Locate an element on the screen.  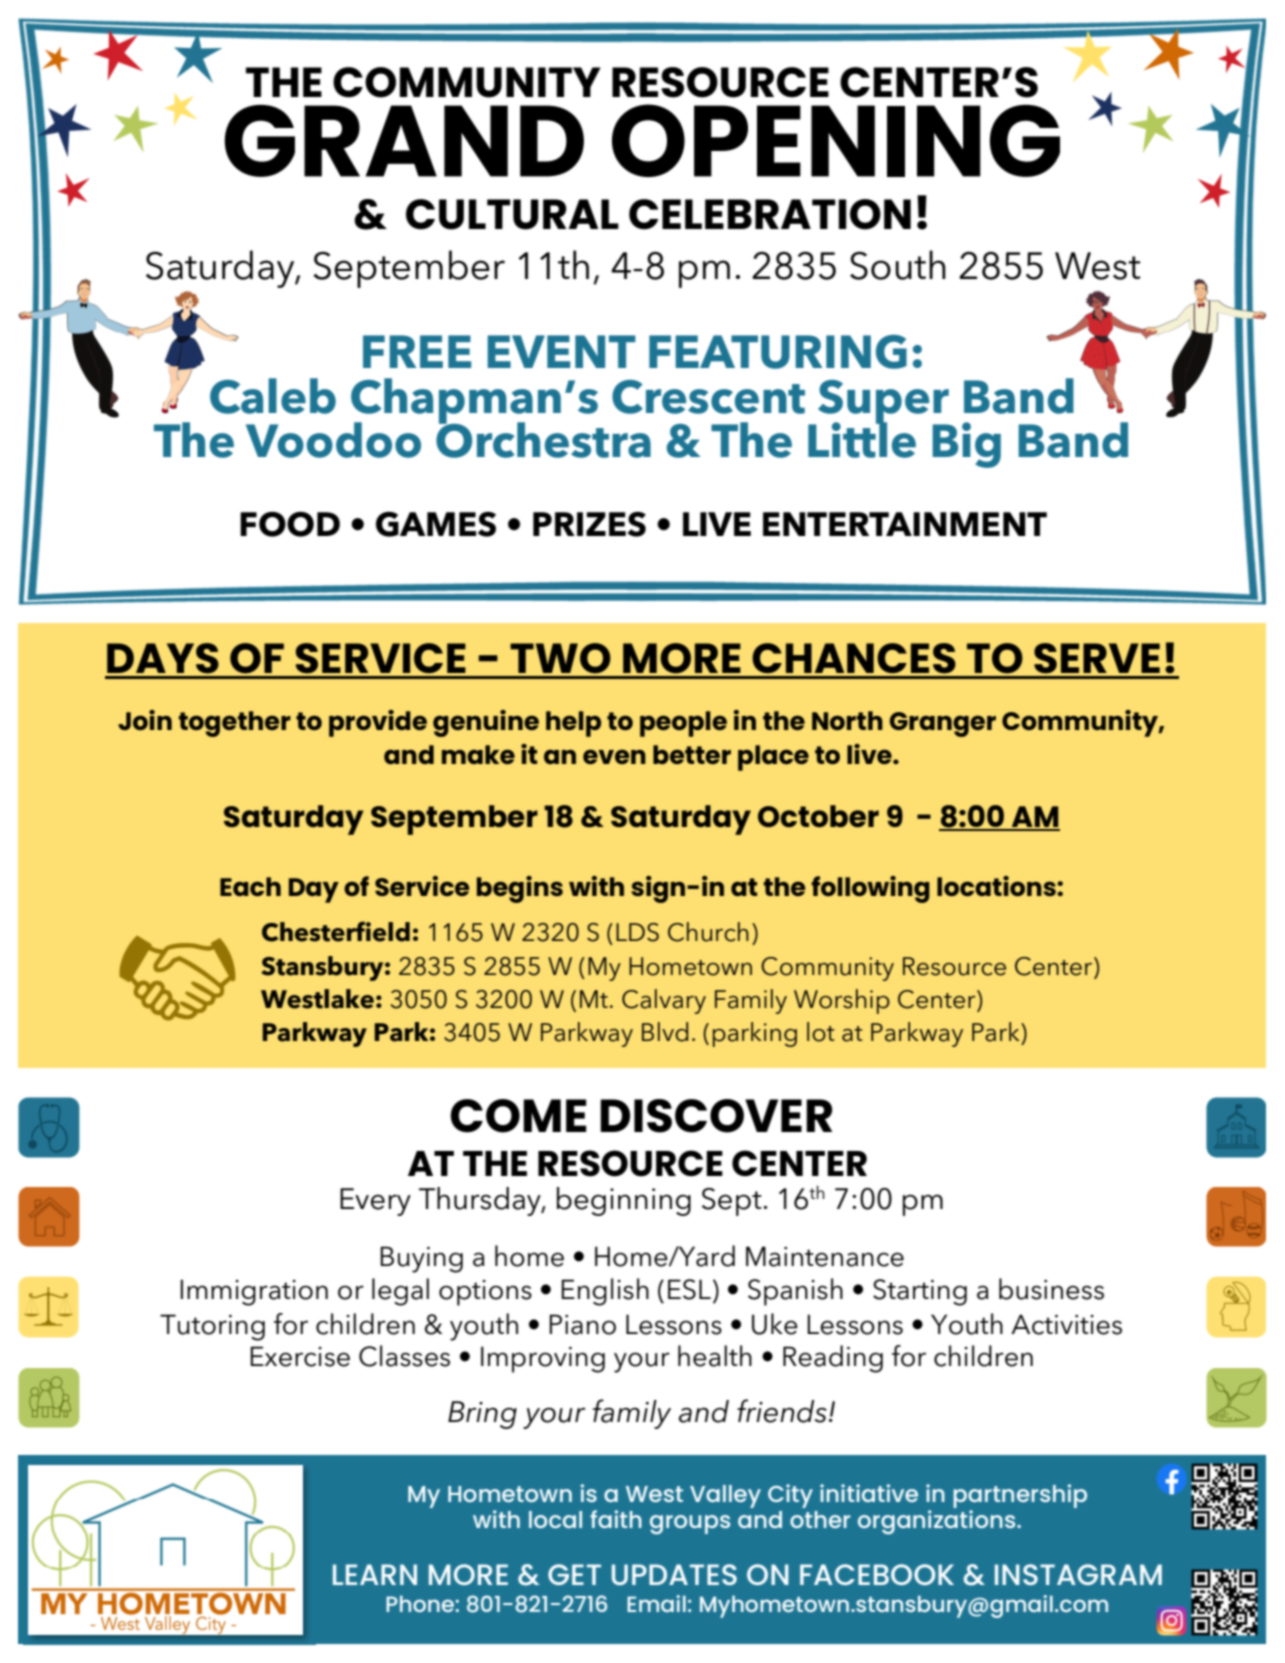
organizations is located at coordinates (938, 1520).
